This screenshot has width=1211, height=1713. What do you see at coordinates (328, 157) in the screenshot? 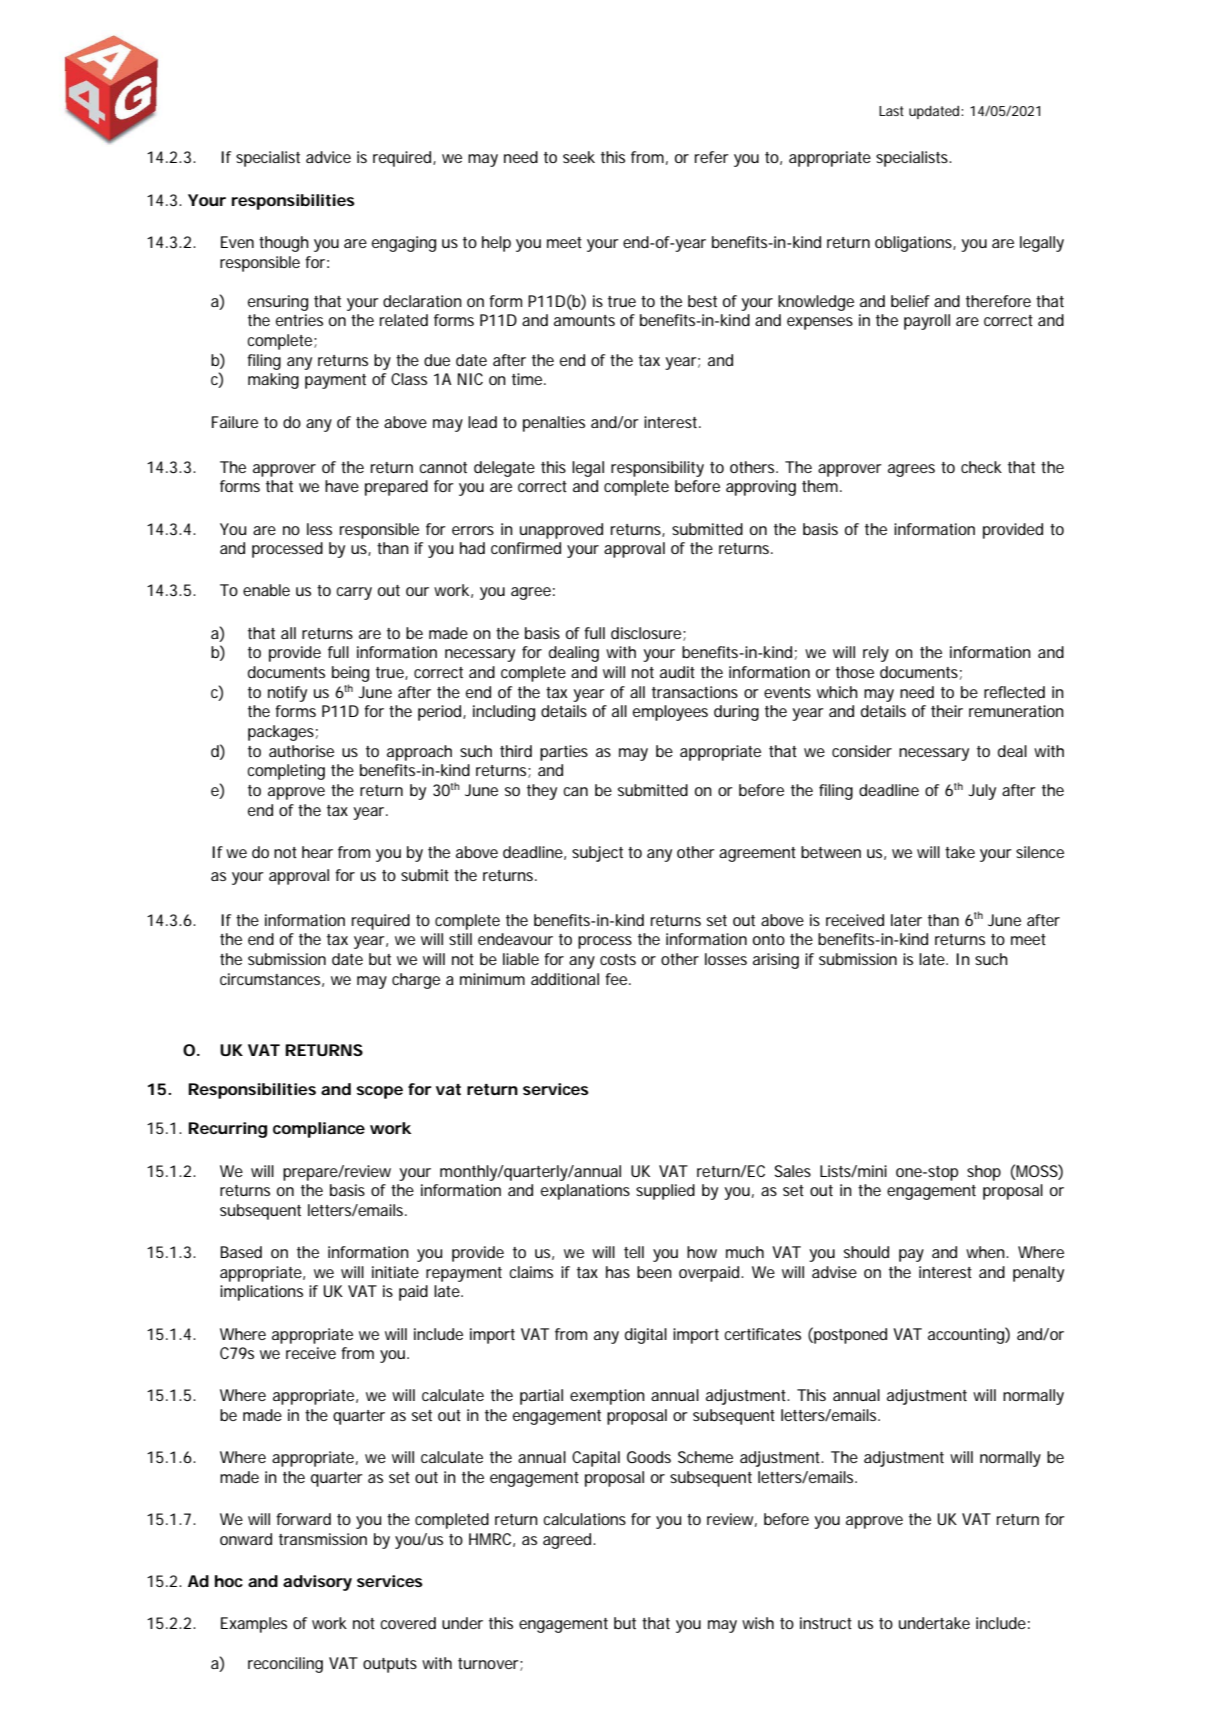
I see `advice` at bounding box center [328, 157].
